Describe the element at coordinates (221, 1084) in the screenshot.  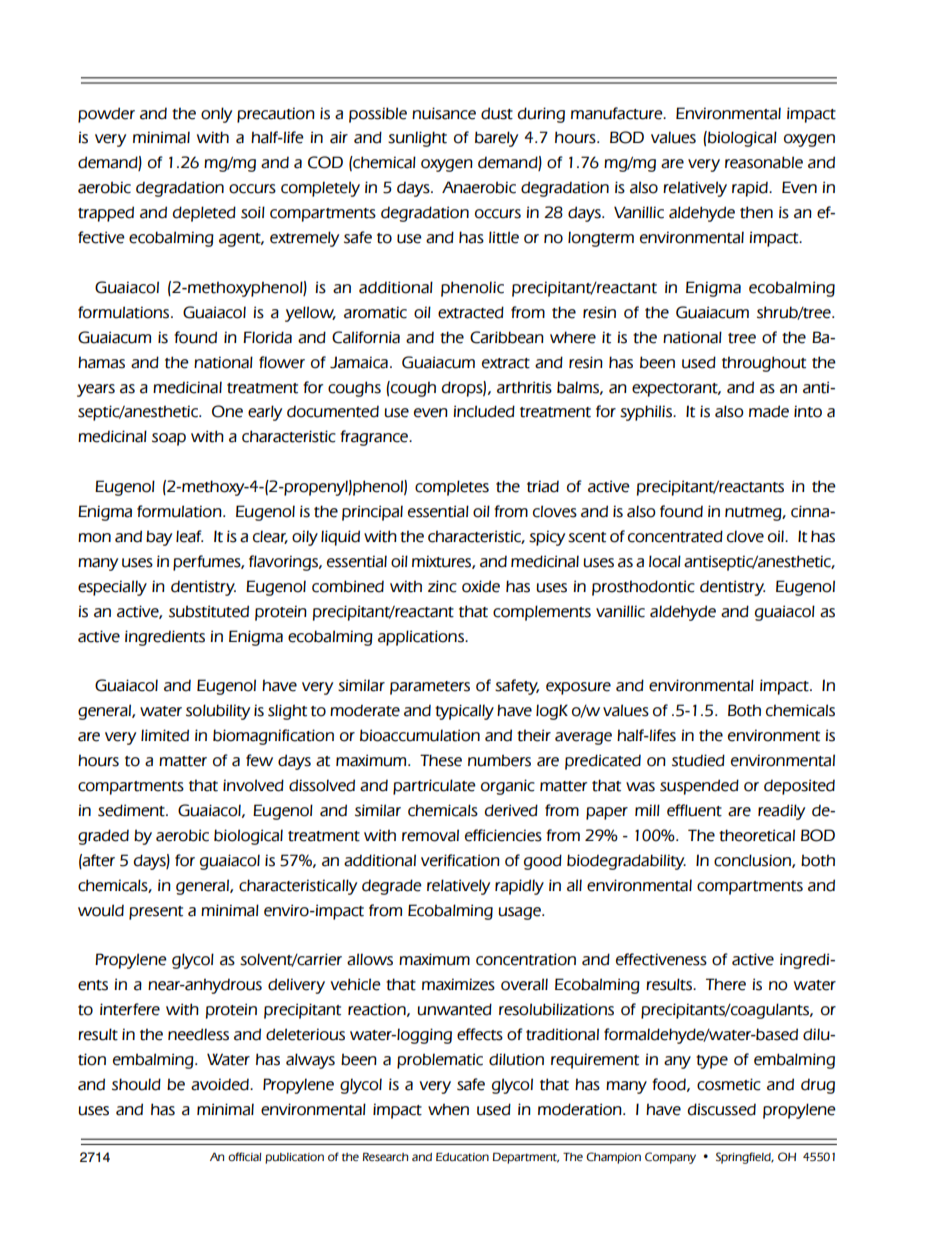
I see `avoided` at that location.
